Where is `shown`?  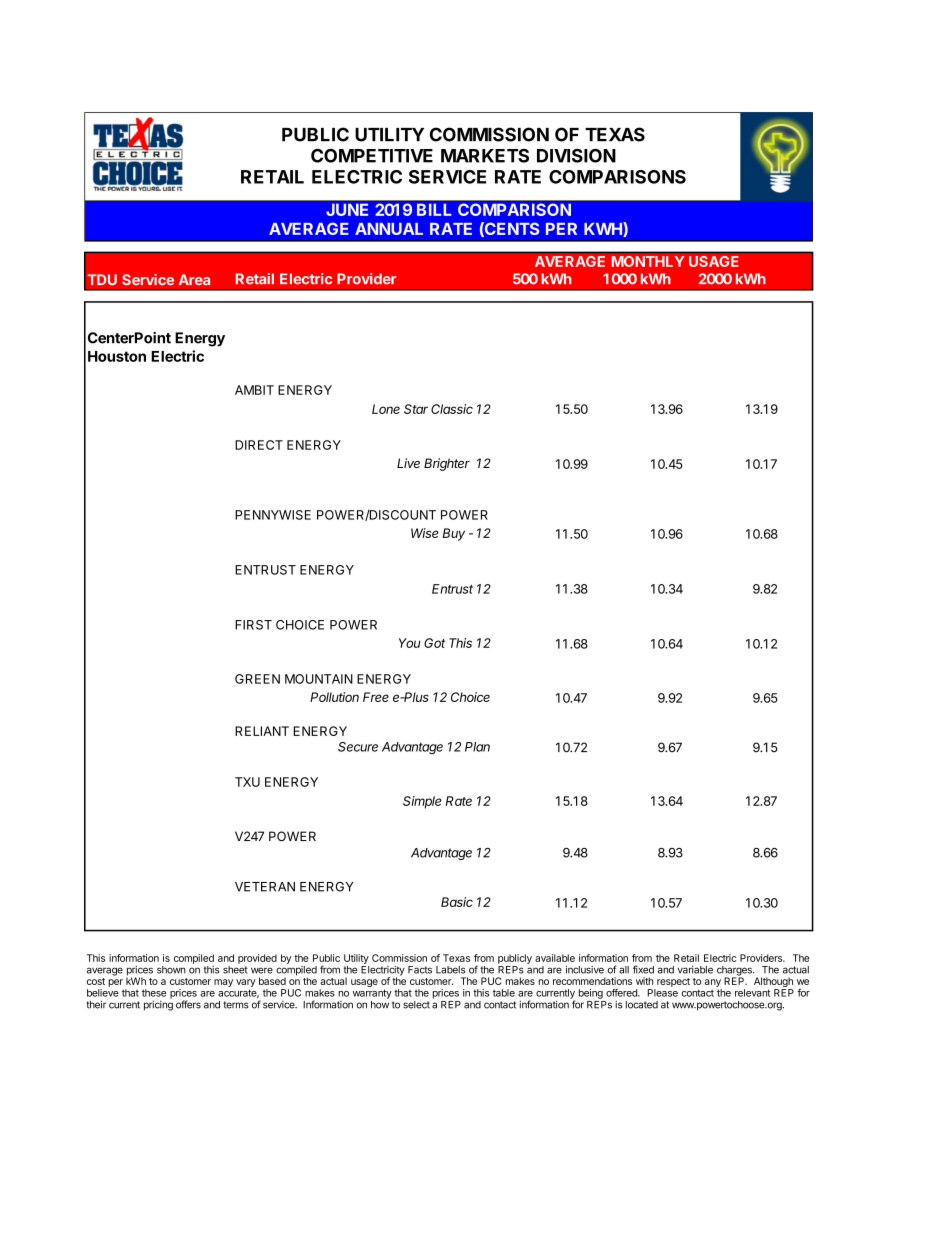
shown is located at coordinates (171, 970).
